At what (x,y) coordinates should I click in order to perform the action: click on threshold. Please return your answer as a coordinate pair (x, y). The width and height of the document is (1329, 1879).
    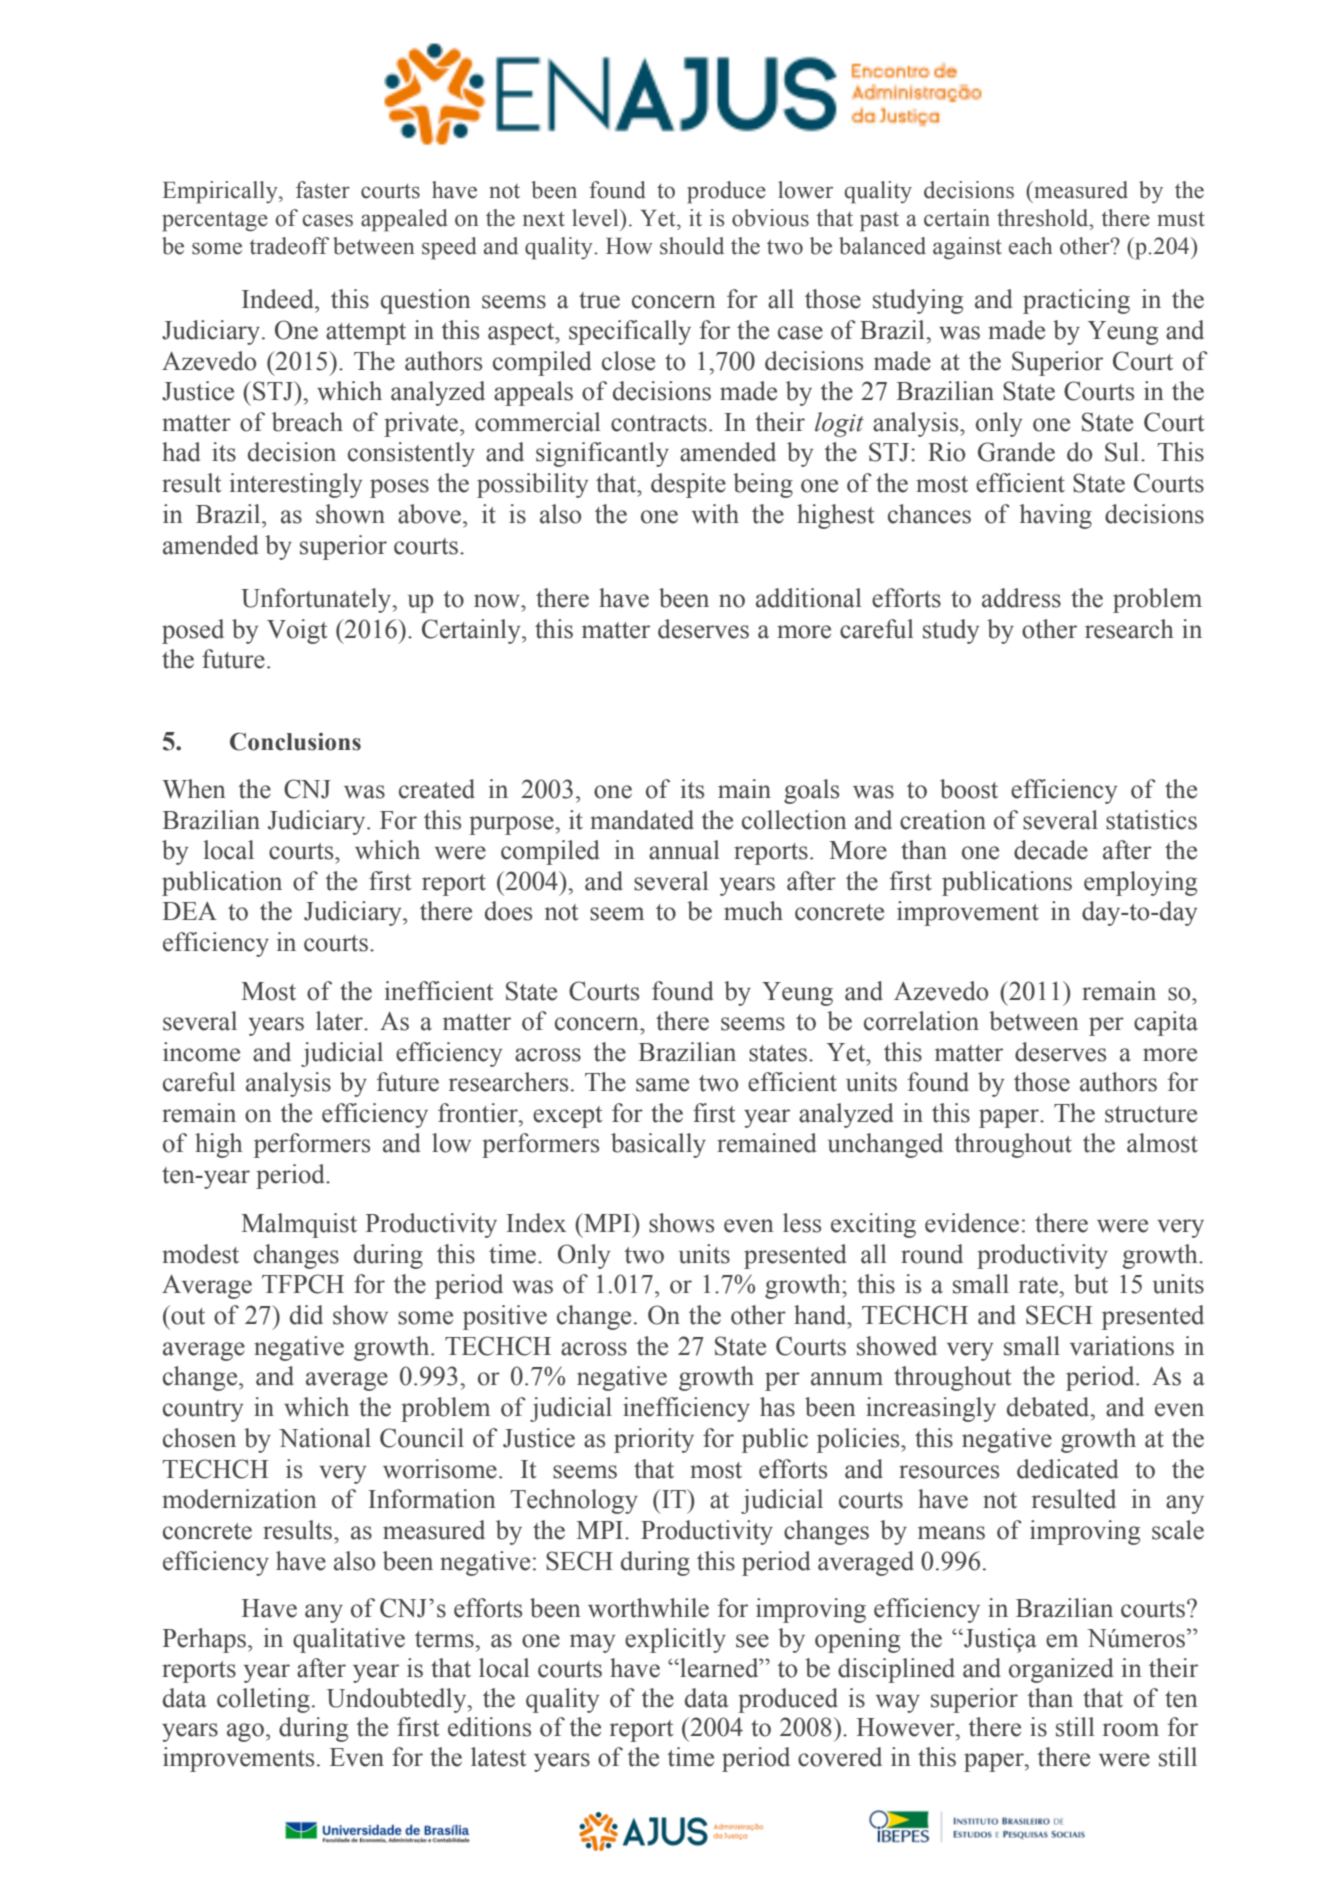
    Looking at the image, I should click on (1044, 218).
